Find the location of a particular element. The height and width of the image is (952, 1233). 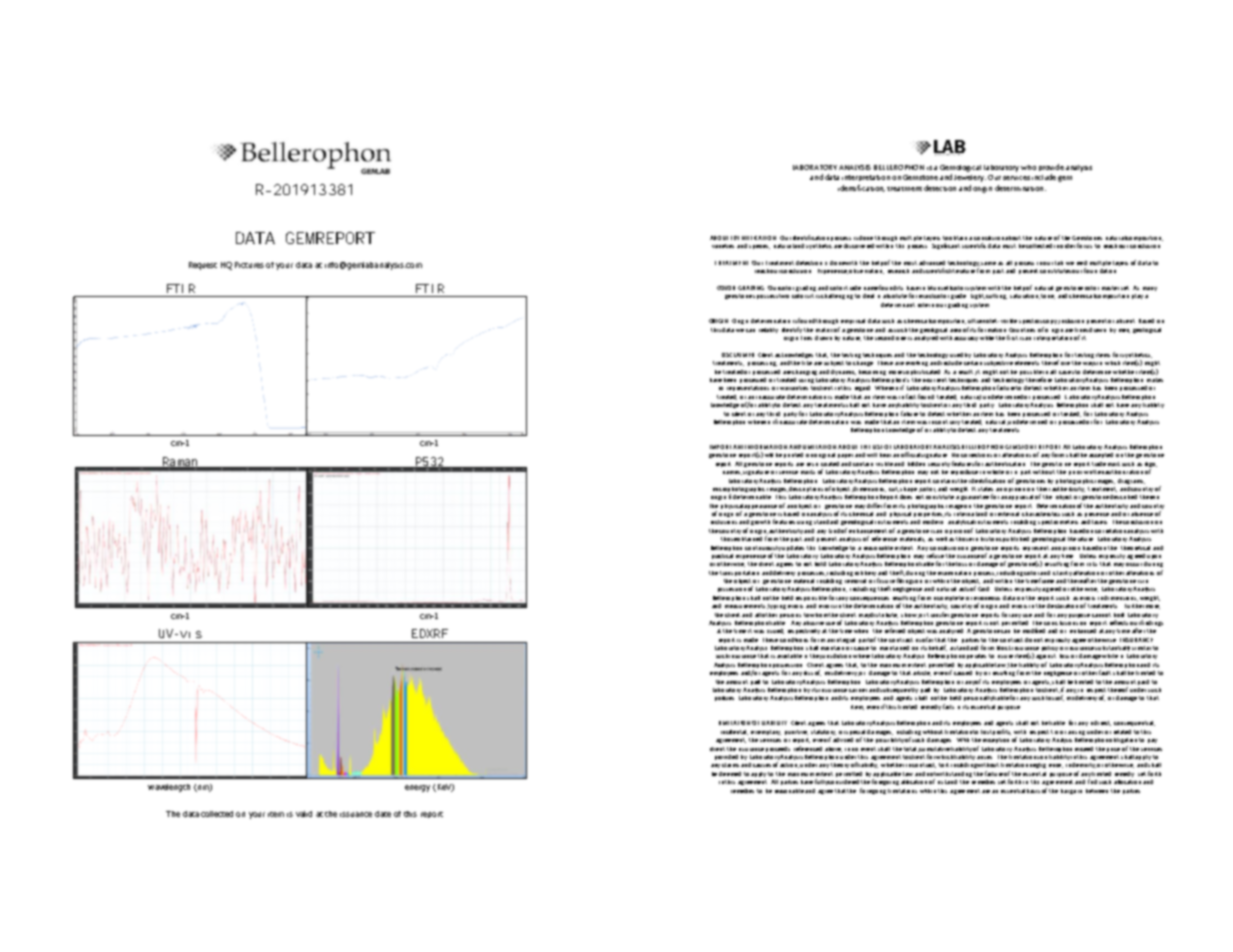

published is located at coordinates (1016, 539).
